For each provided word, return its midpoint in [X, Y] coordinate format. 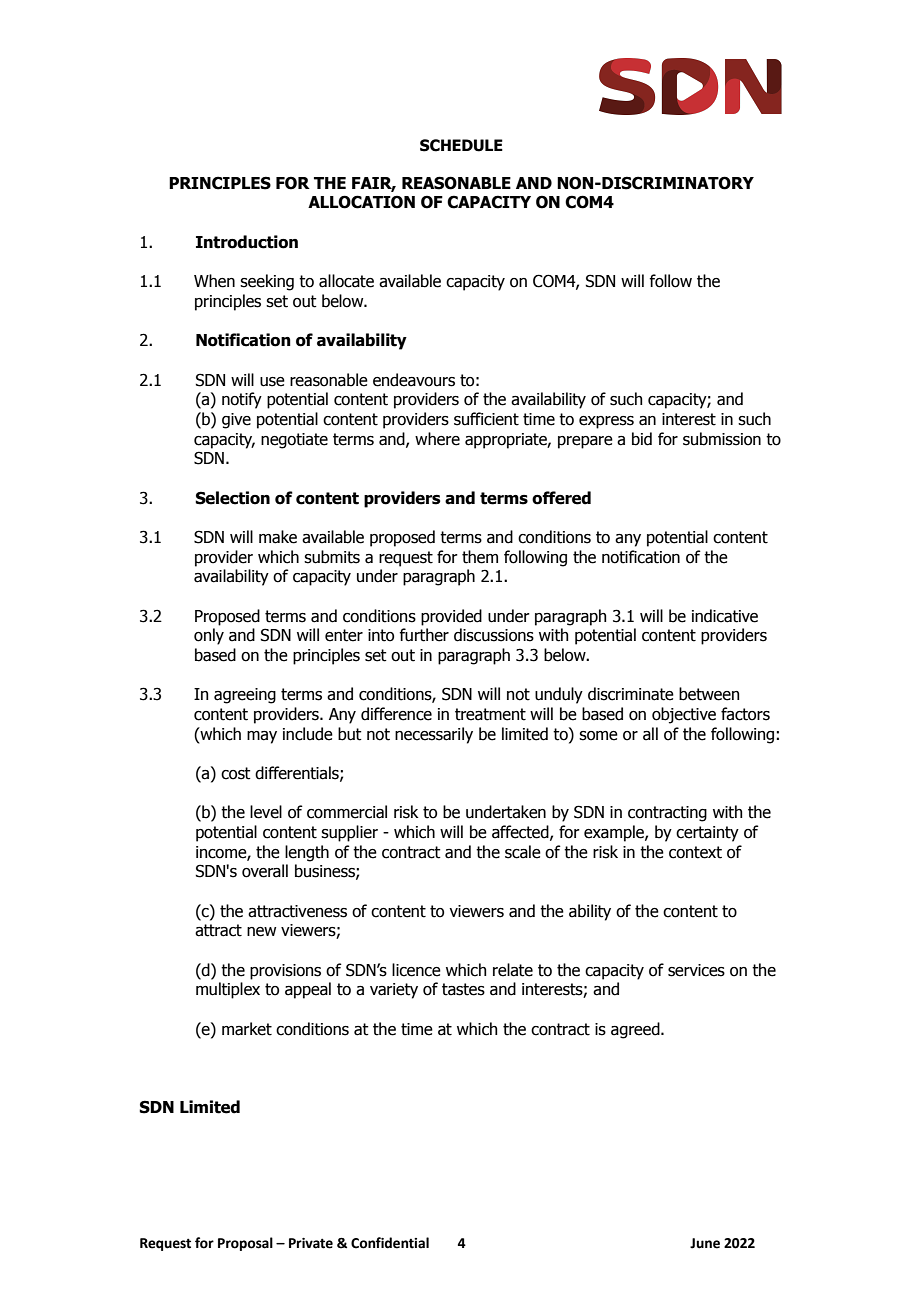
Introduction [247, 242]
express [606, 422]
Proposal [245, 1244]
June [705, 1243]
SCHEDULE [461, 145]
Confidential [390, 1243]
